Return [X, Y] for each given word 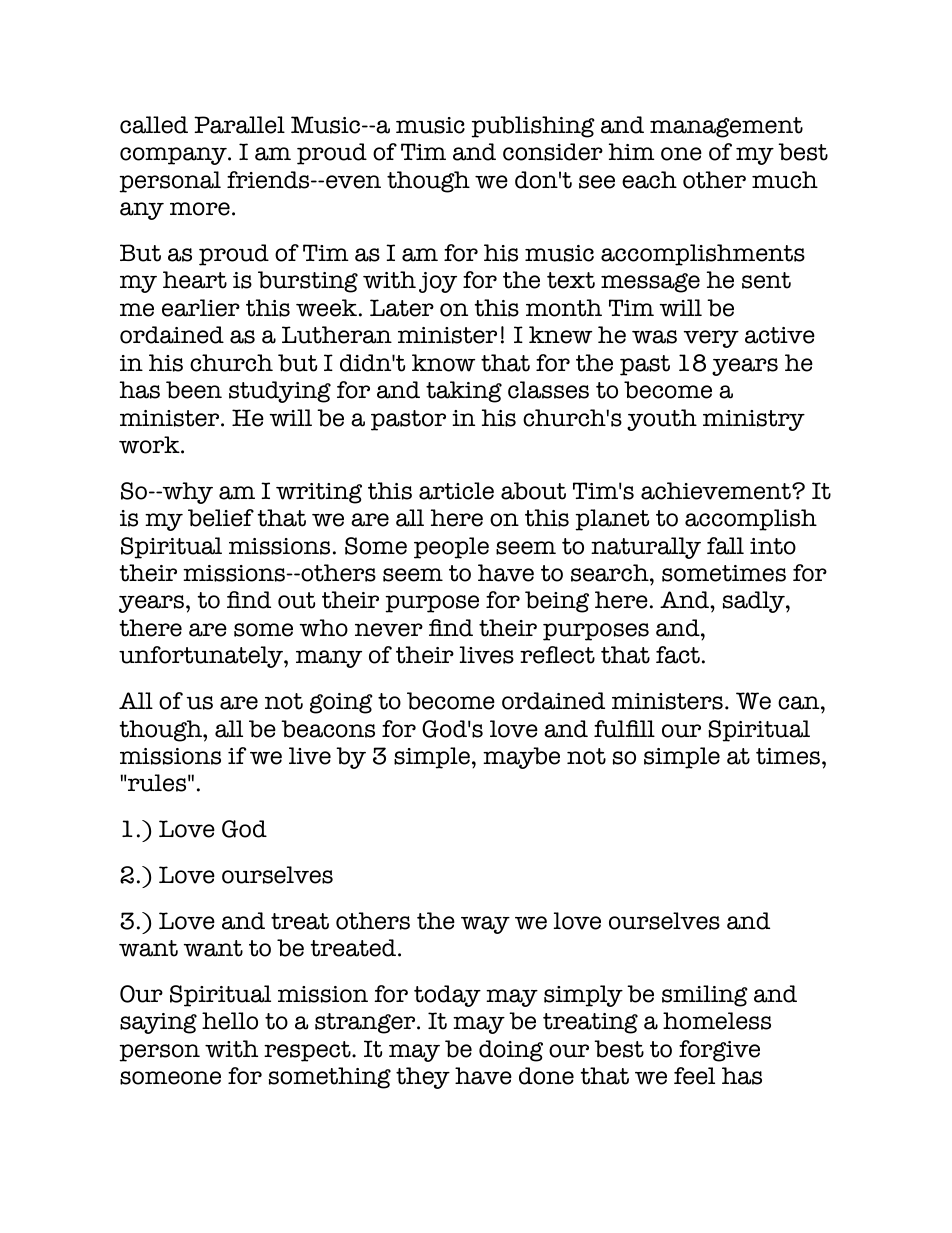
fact [678, 655]
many [329, 659]
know [443, 363]
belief [221, 518]
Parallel [239, 125]
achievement [717, 491]
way [485, 925]
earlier [201, 308]
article [456, 491]
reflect [557, 655]
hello [230, 1021]
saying [158, 1023]
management [726, 127]
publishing [533, 127]
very [711, 339]
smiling [705, 996]
